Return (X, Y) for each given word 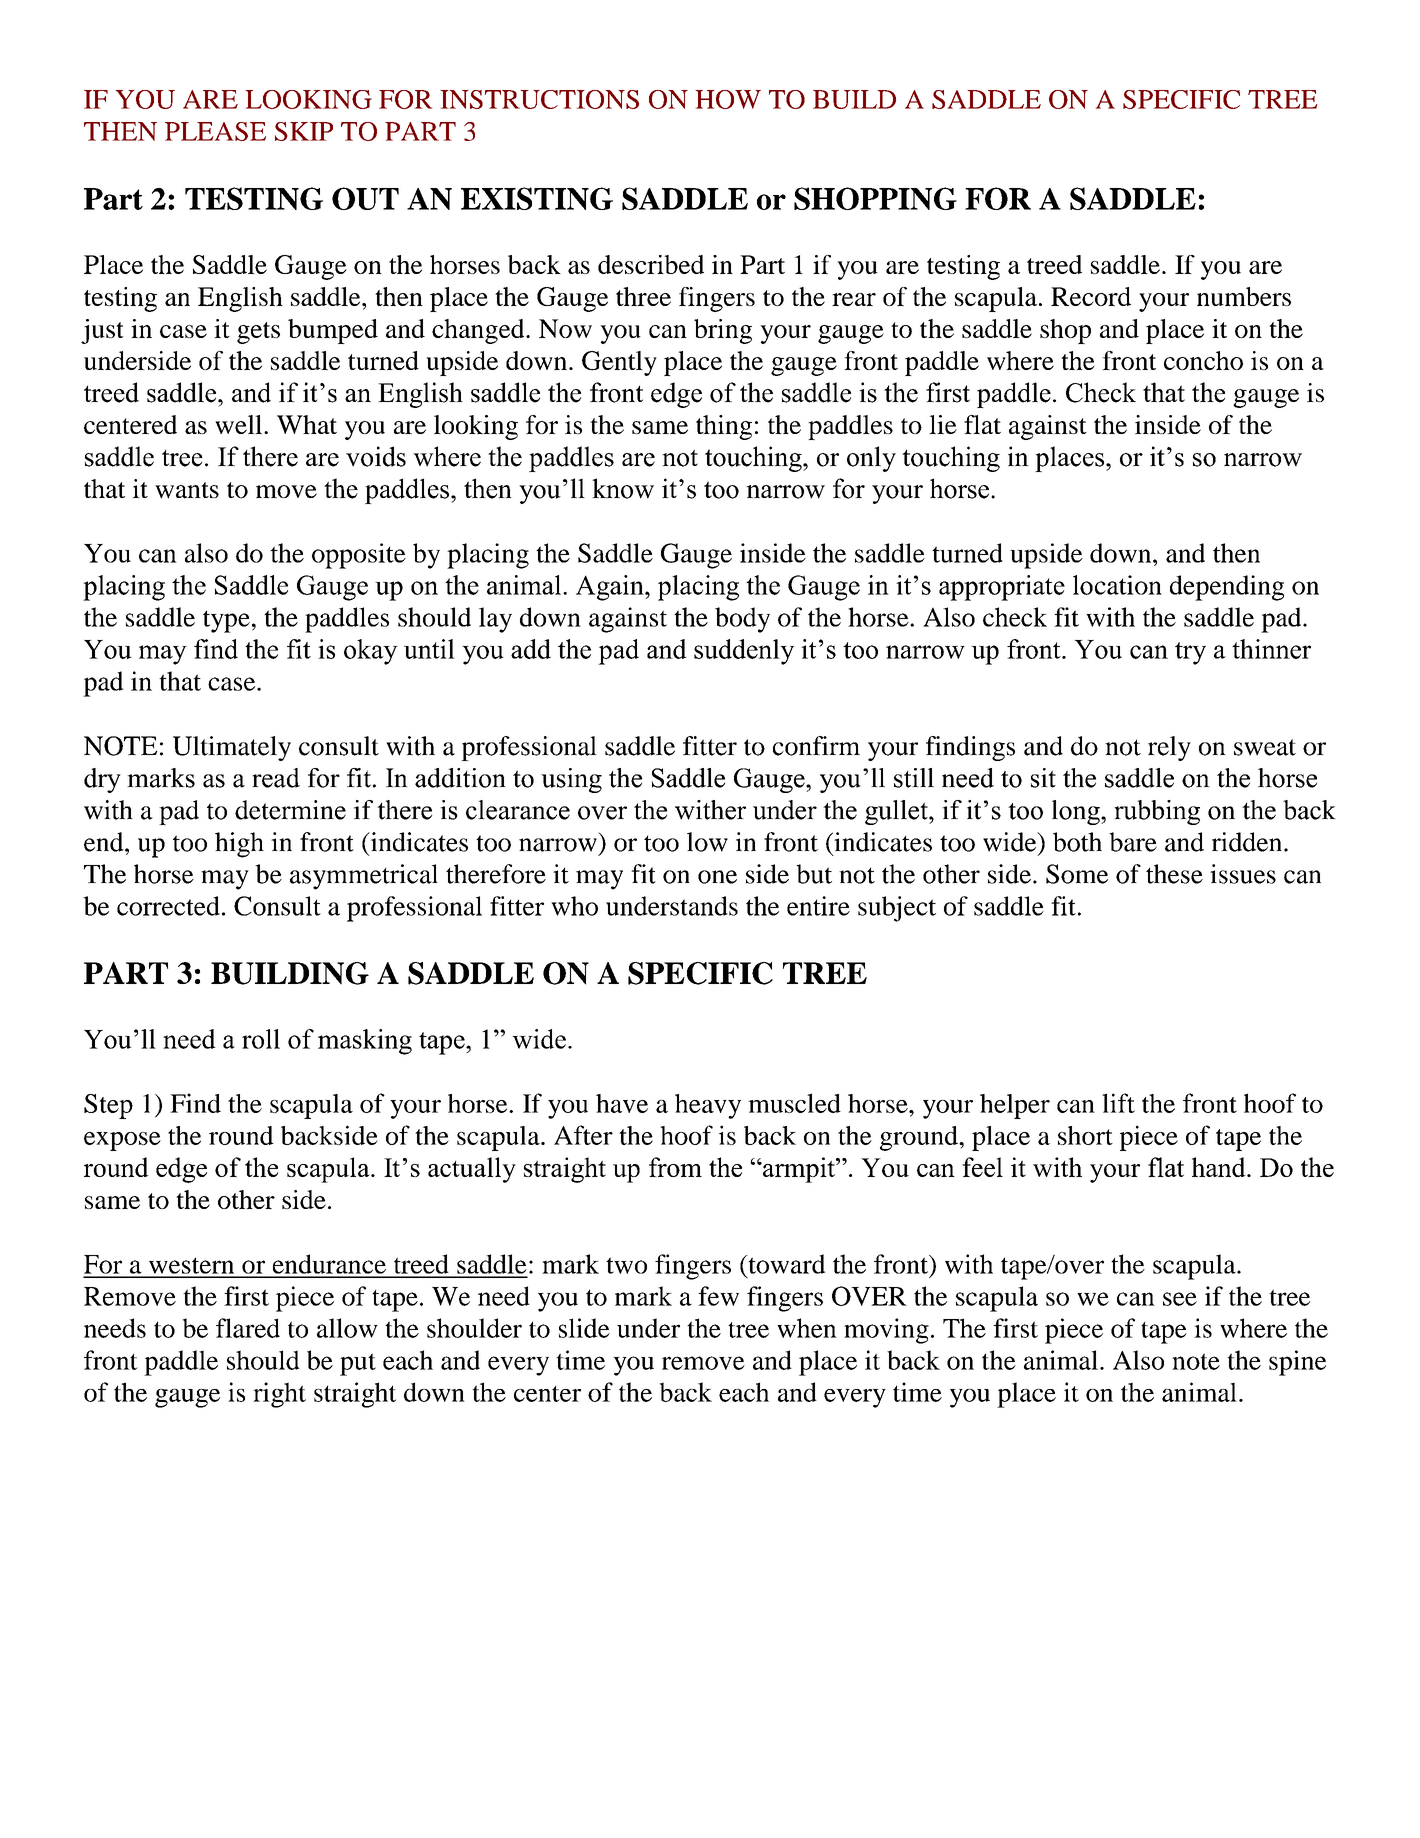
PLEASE (215, 131)
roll (261, 1039)
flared (248, 1328)
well (240, 424)
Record (1091, 296)
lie (943, 424)
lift (1118, 1103)
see (1180, 1299)
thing (724, 427)
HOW (728, 99)
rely (1169, 748)
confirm (816, 746)
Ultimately (232, 748)
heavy (708, 1106)
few (718, 1296)
